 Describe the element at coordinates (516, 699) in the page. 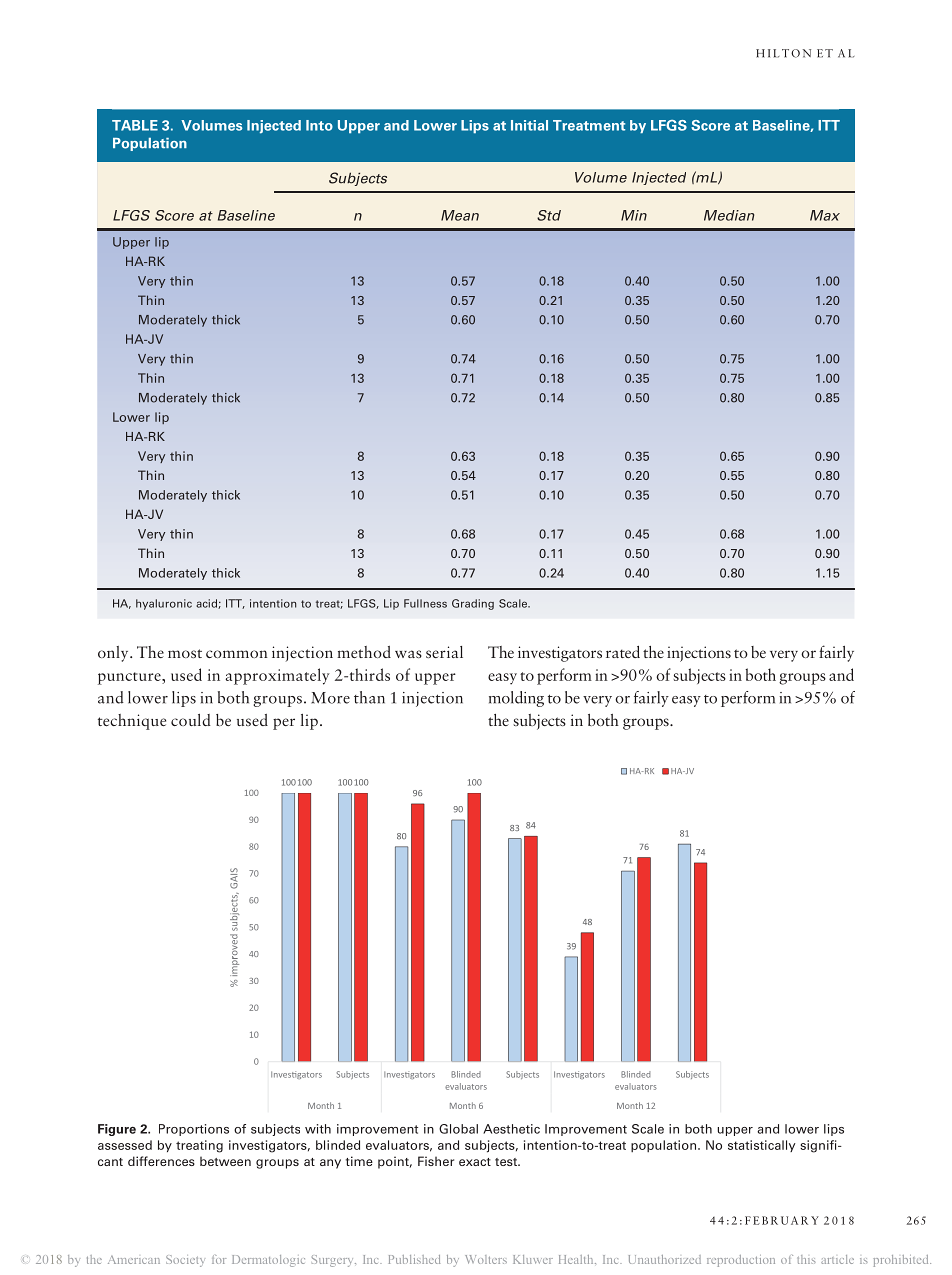

I see `molding` at that location.
